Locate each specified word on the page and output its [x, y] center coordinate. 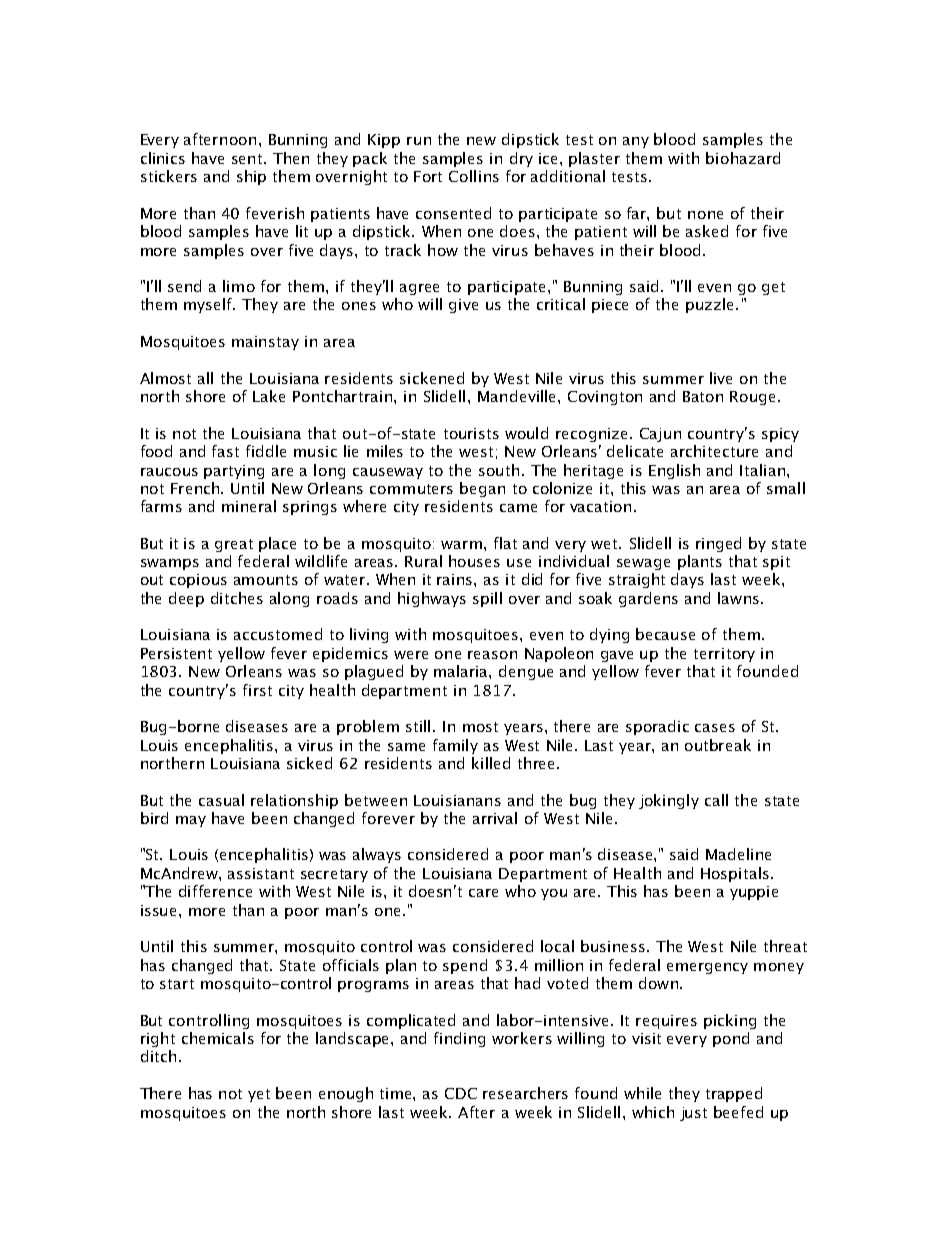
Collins [474, 176]
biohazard [743, 158]
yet [259, 1095]
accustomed [278, 634]
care [483, 893]
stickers [169, 176]
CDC [461, 1093]
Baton [703, 396]
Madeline [738, 854]
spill [487, 599]
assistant [261, 873]
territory [724, 655]
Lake [269, 396]
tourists [471, 433]
